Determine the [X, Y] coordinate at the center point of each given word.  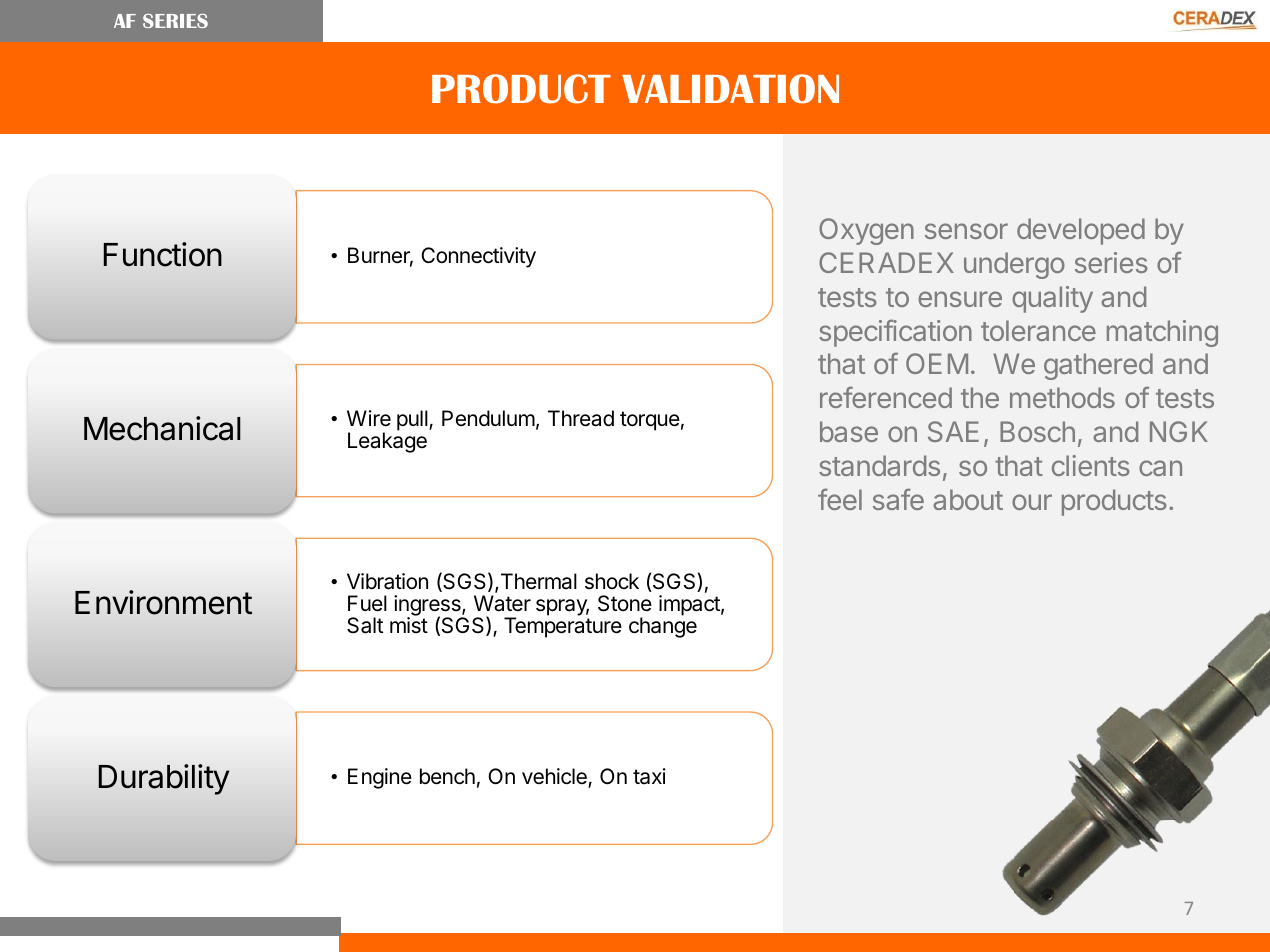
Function [162, 254]
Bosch [1037, 431]
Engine [380, 778]
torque [650, 421]
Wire [369, 418]
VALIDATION [730, 89]
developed [1081, 231]
